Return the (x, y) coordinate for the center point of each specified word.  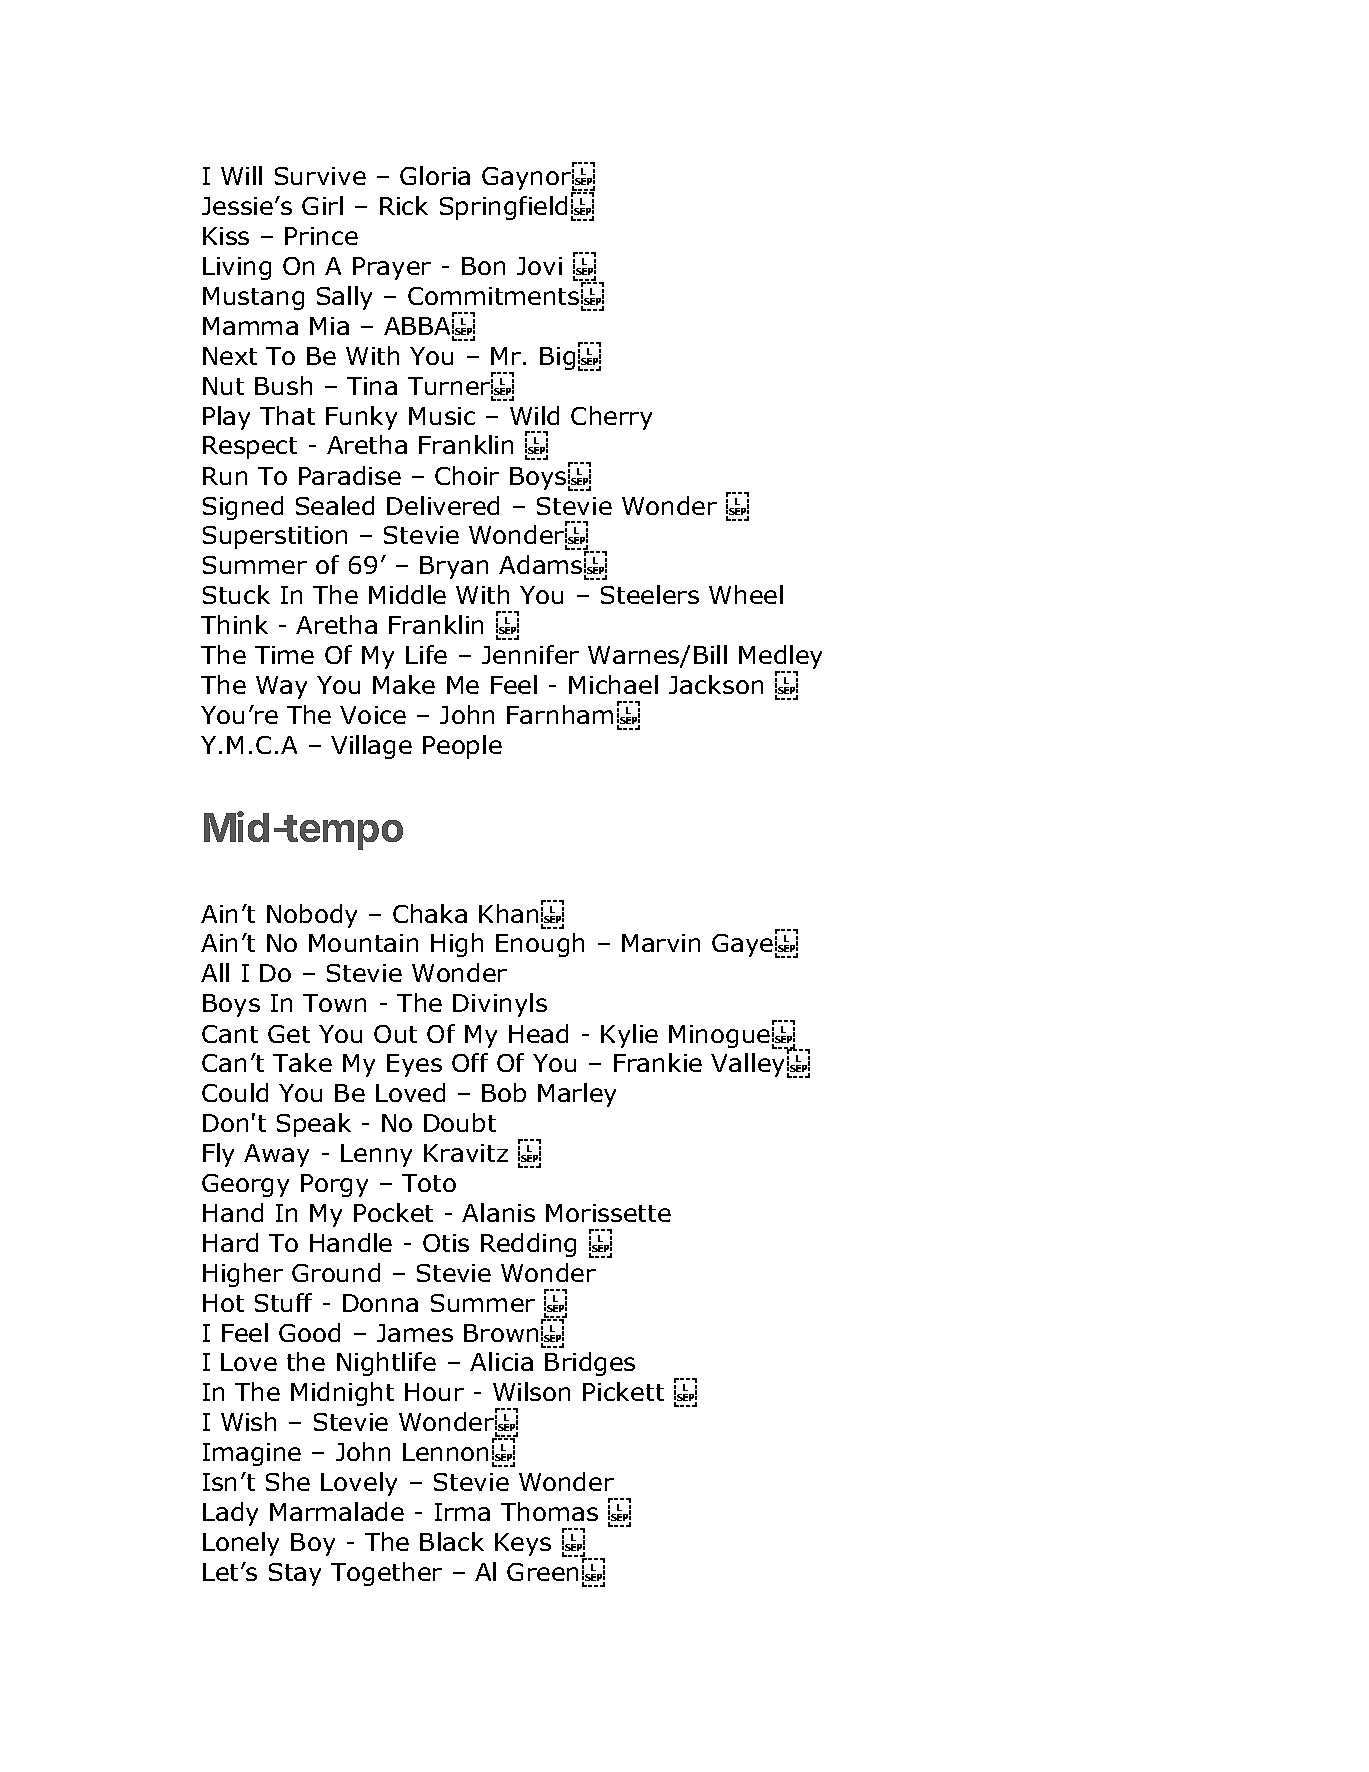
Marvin (661, 943)
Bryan (454, 567)
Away (276, 1155)
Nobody (312, 916)
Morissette (608, 1213)
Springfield (503, 208)
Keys (523, 1544)
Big (557, 358)
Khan (508, 913)
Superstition (275, 537)
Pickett (623, 1391)
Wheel (746, 594)
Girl (322, 205)
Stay (295, 1574)
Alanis (498, 1212)
